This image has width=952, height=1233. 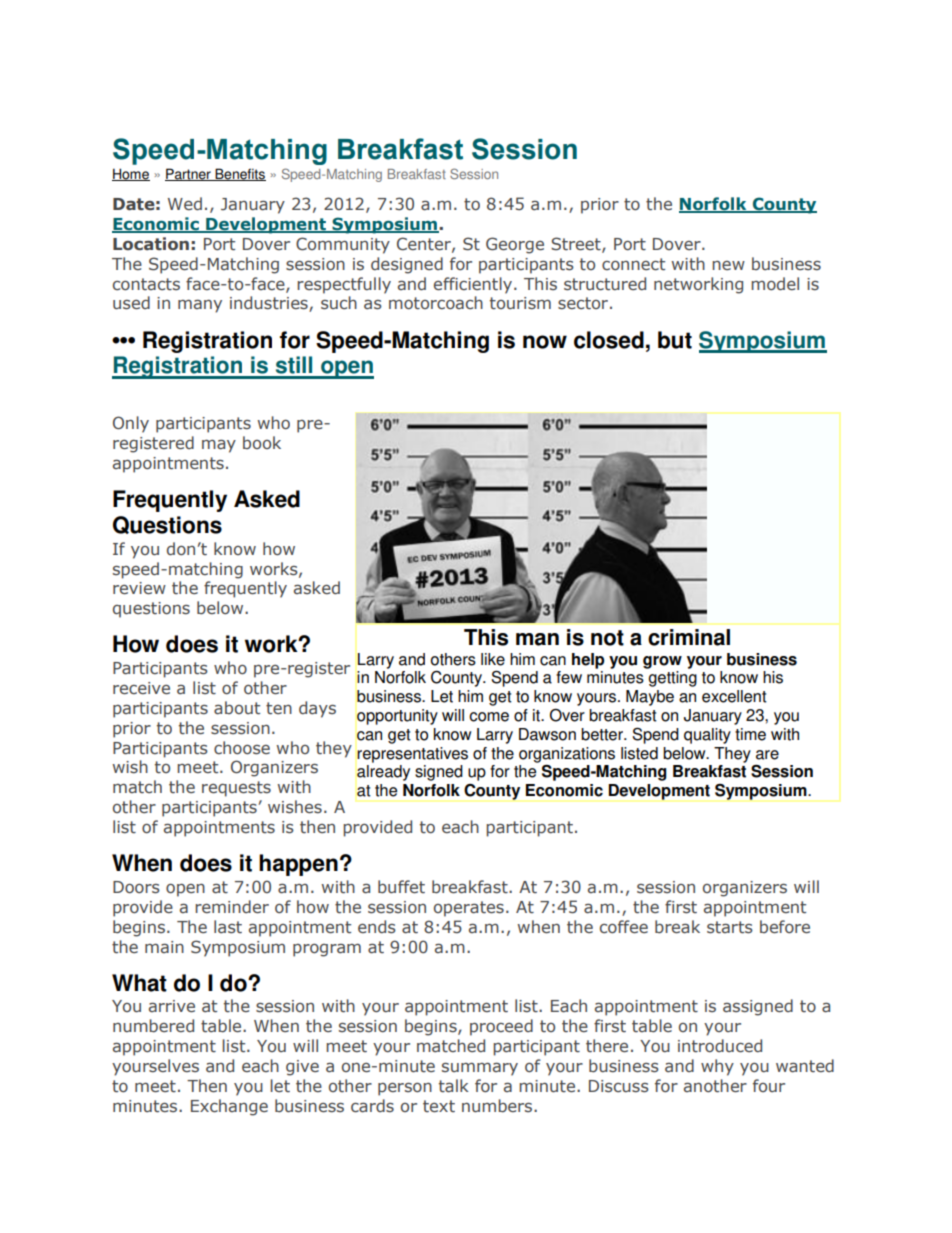 I want to click on Wed, so click(x=185, y=203).
